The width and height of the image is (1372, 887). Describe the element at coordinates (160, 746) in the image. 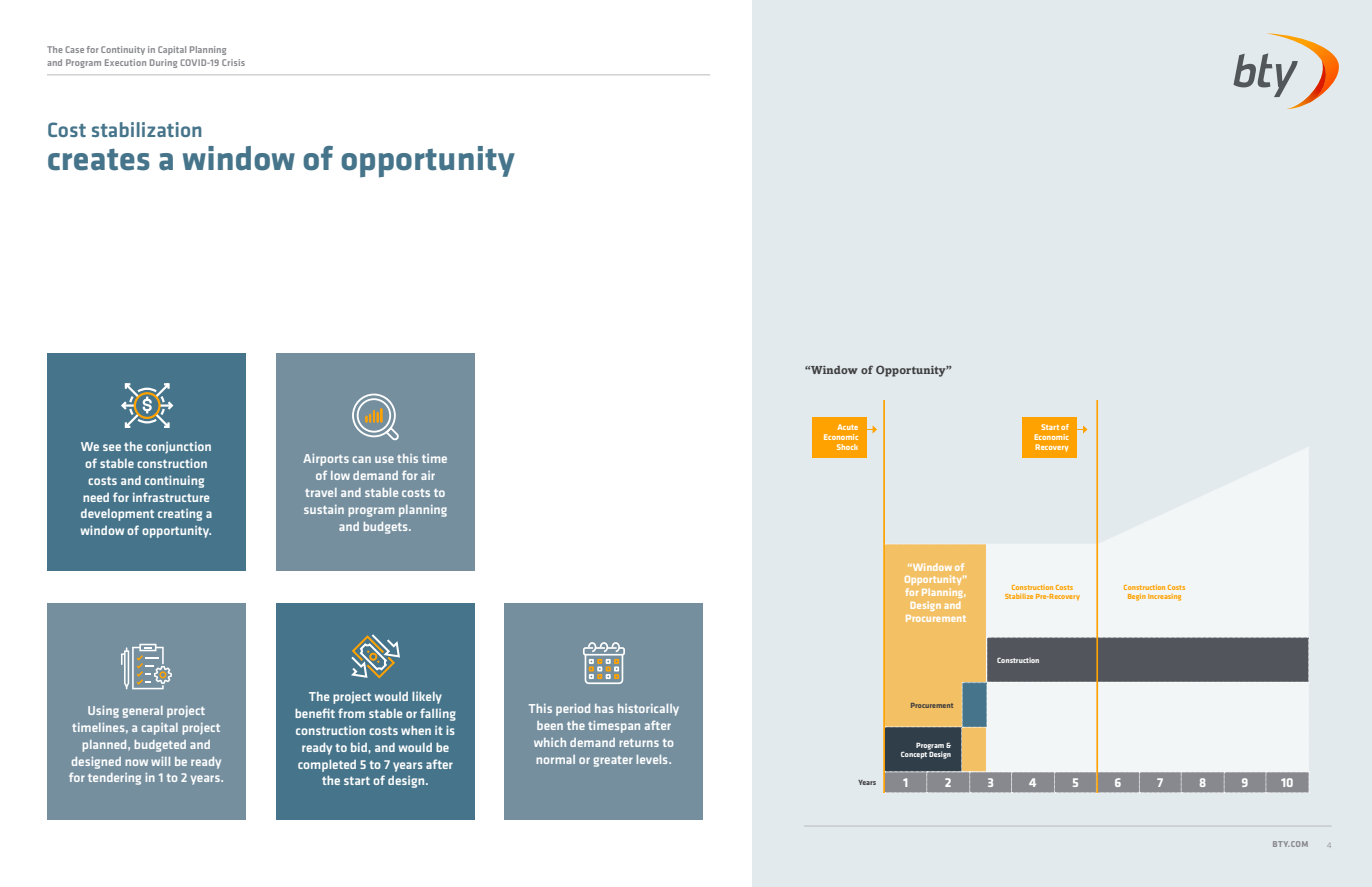

I see `budgeted` at that location.
